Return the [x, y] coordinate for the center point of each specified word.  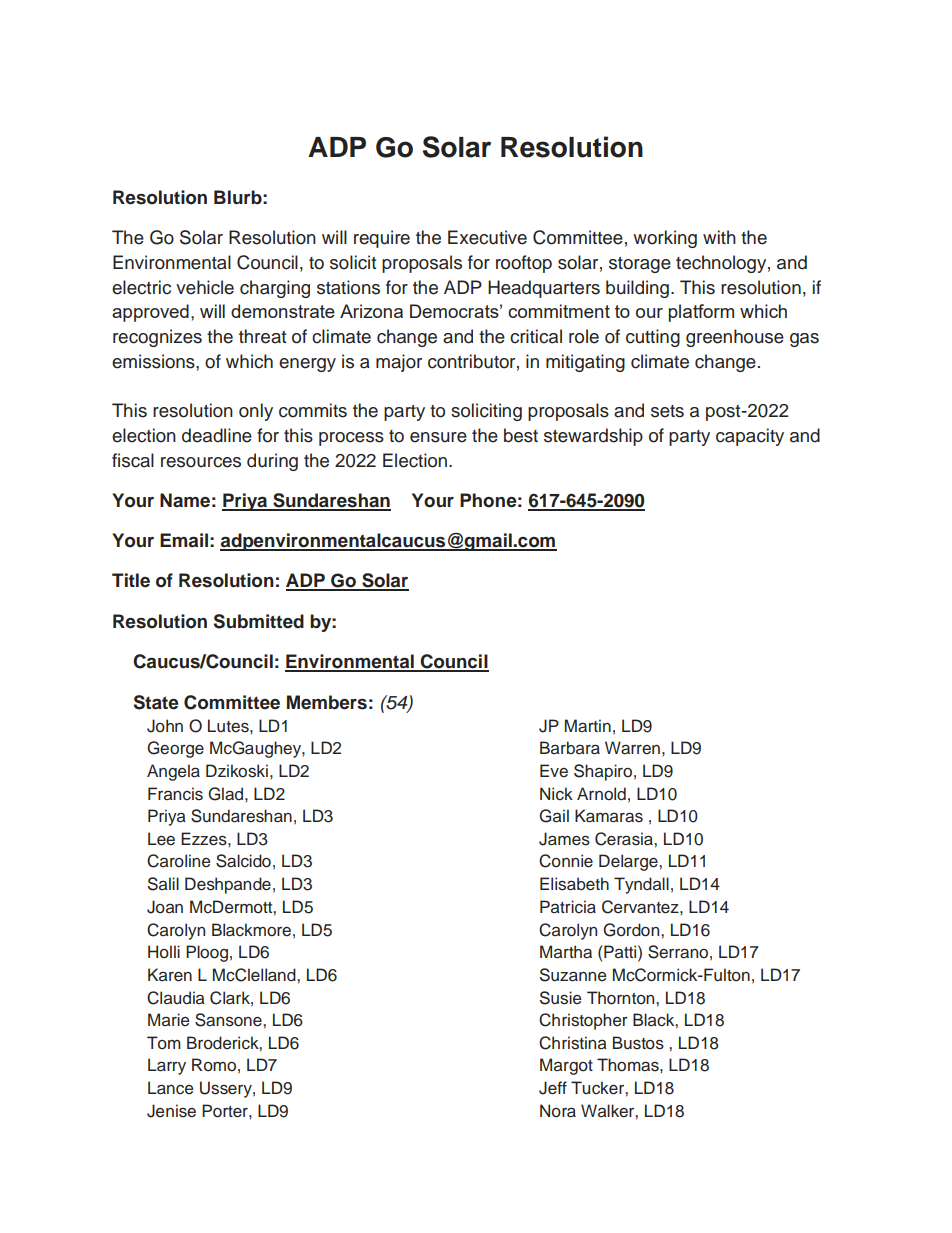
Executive [487, 237]
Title [131, 580]
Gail [554, 816]
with [719, 237]
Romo [214, 1065]
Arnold [601, 794]
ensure [438, 437]
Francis [175, 794]
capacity [750, 437]
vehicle [205, 287]
